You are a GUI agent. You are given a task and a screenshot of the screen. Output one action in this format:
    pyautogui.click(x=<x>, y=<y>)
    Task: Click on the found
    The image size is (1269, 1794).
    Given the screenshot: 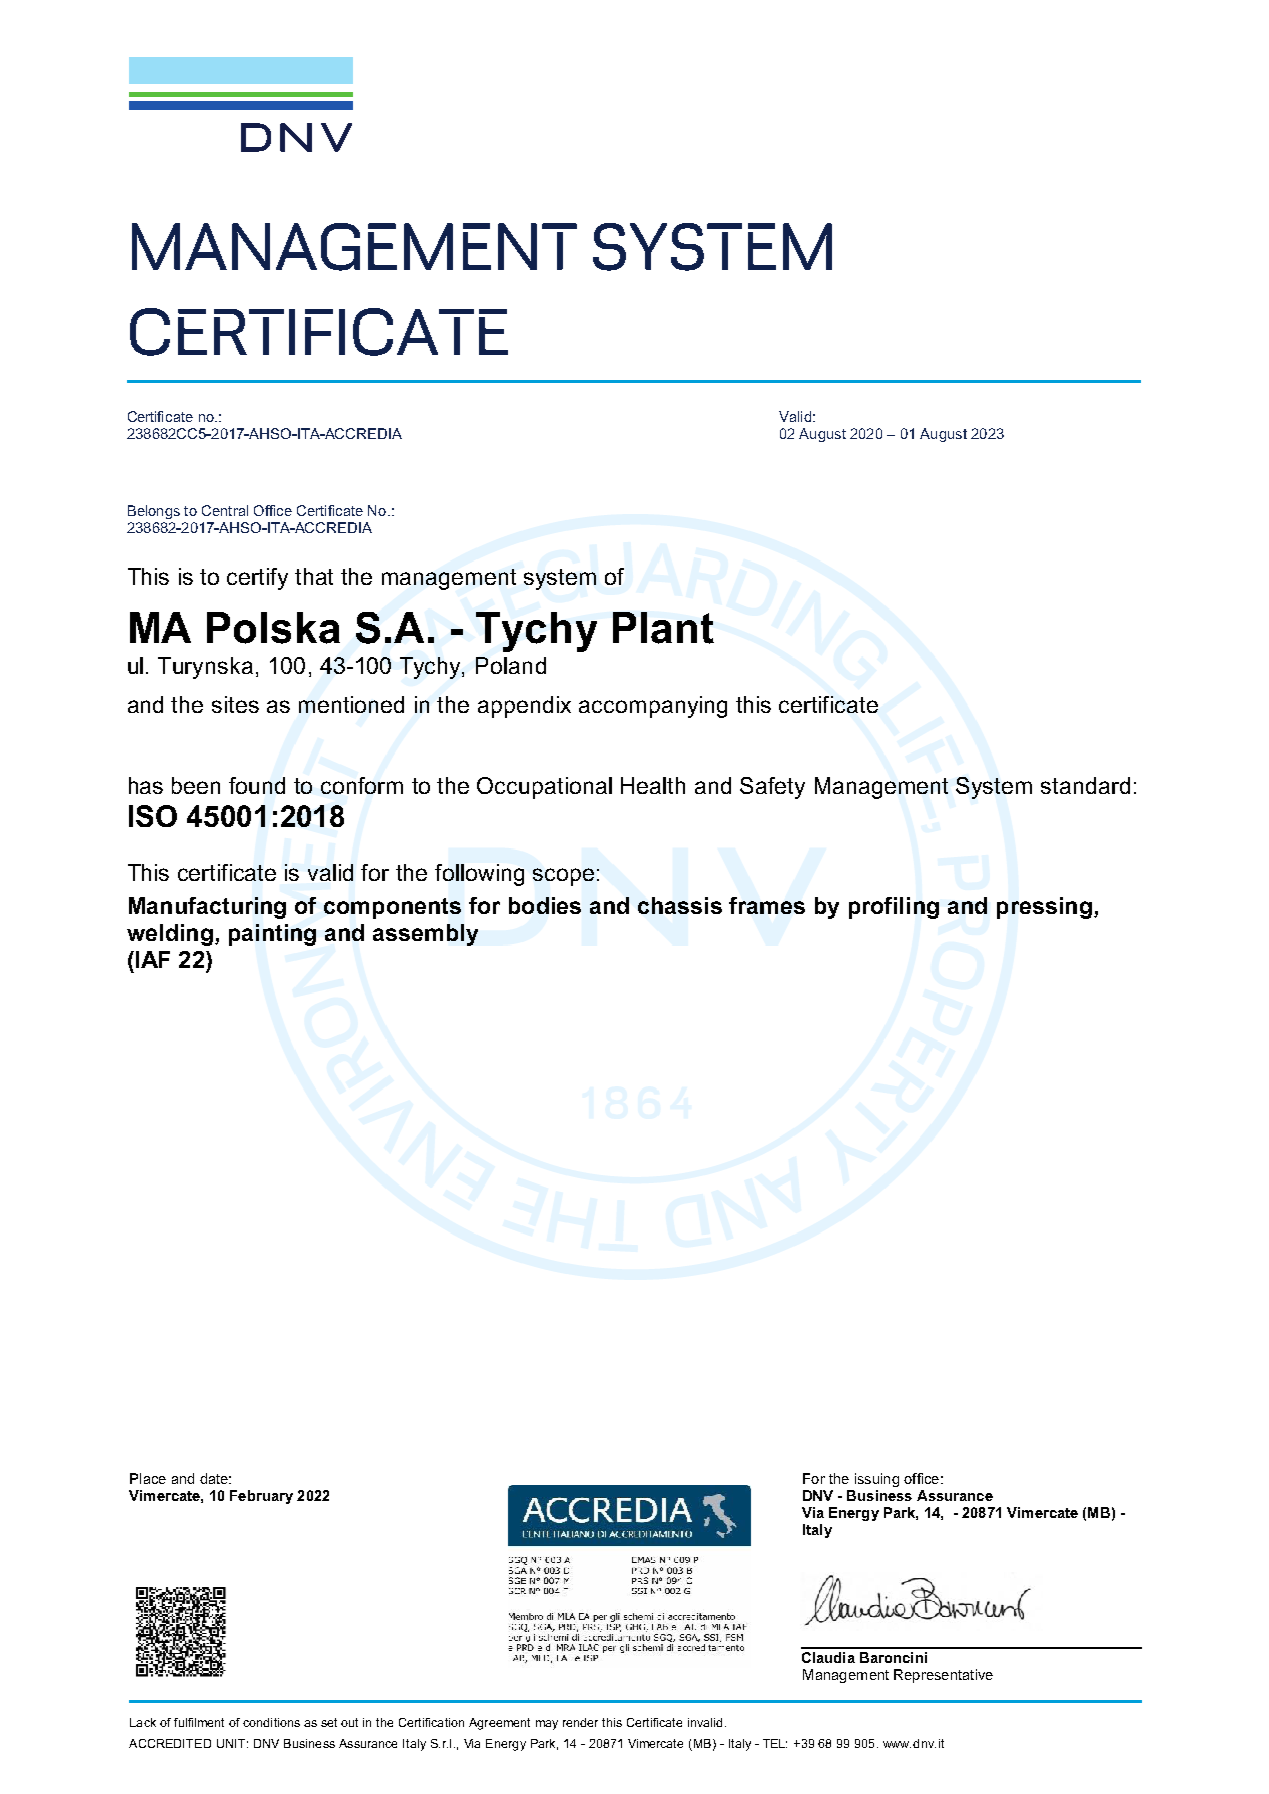 What is the action you would take?
    pyautogui.click(x=257, y=785)
